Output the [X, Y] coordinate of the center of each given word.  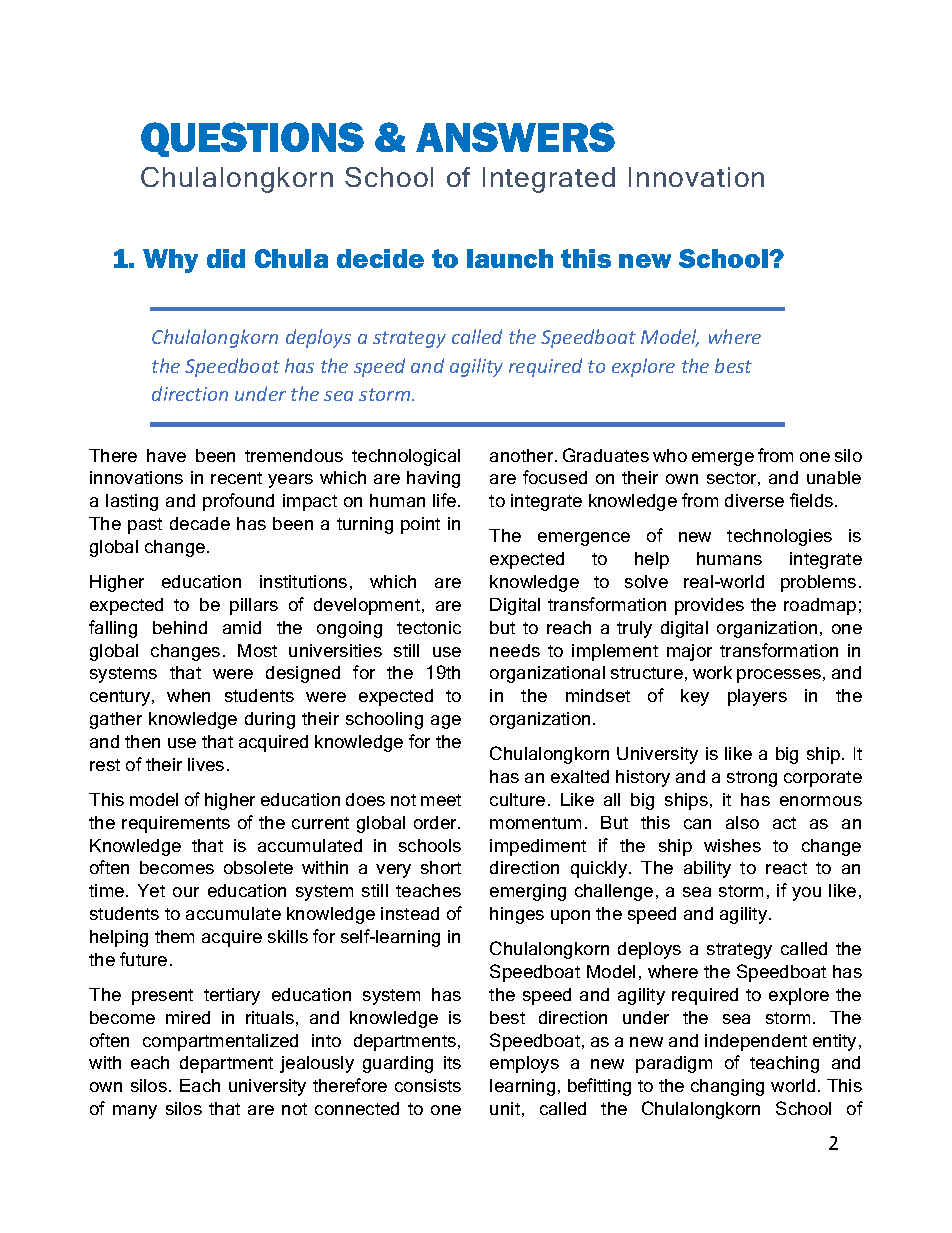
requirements [176, 824]
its [452, 1062]
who [670, 455]
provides [709, 606]
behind [180, 627]
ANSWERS [515, 137]
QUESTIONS [252, 139]
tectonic [429, 627]
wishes [732, 845]
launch [510, 258]
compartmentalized [220, 1042]
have [166, 455]
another [523, 455]
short [441, 867]
